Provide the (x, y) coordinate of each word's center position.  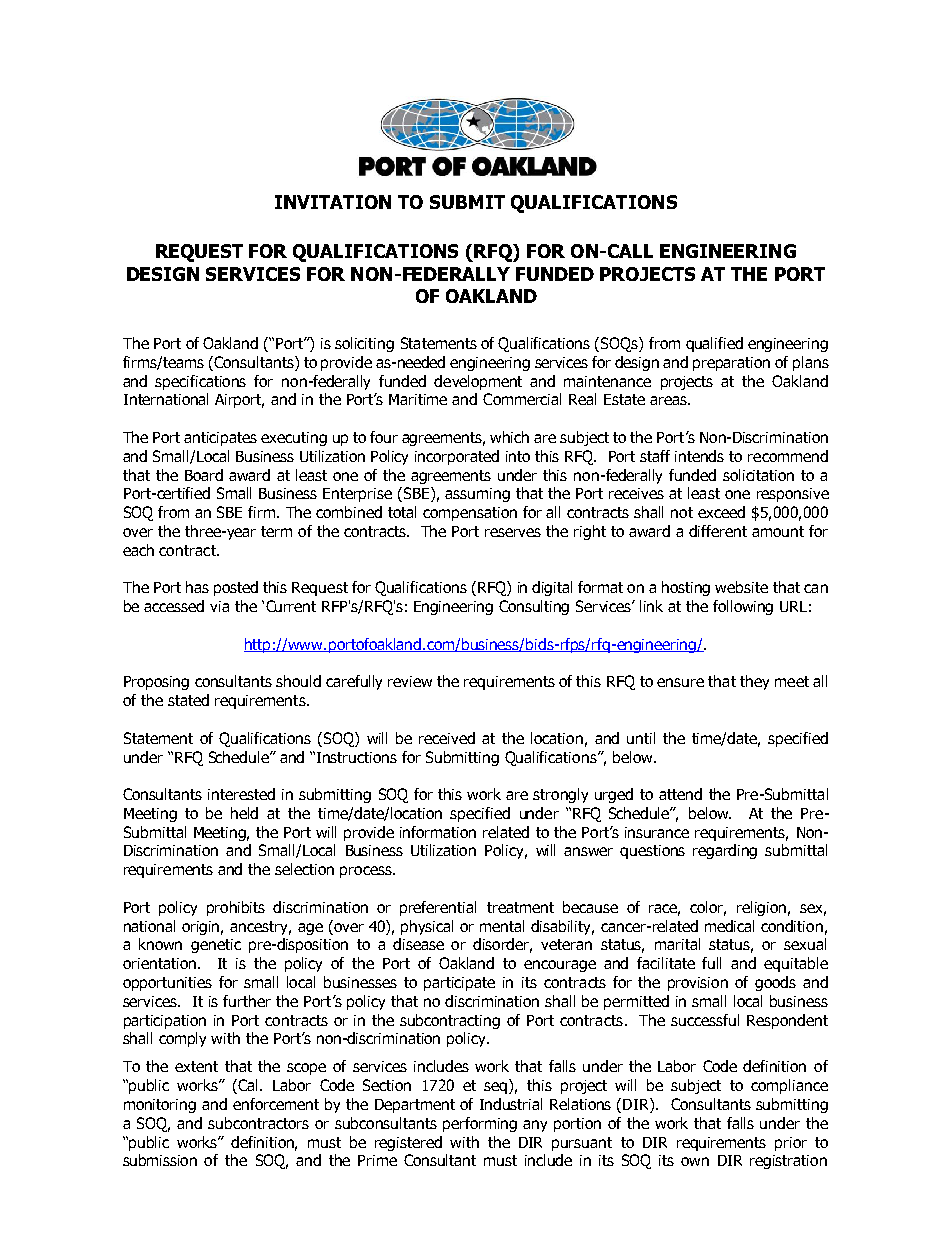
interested (241, 794)
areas (669, 400)
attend (680, 794)
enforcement (276, 1104)
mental (502, 926)
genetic (216, 946)
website (741, 587)
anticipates (220, 439)
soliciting (364, 344)
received (447, 738)
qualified (714, 344)
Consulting (534, 607)
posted (236, 588)
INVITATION (333, 202)
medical (729, 926)
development (478, 382)
